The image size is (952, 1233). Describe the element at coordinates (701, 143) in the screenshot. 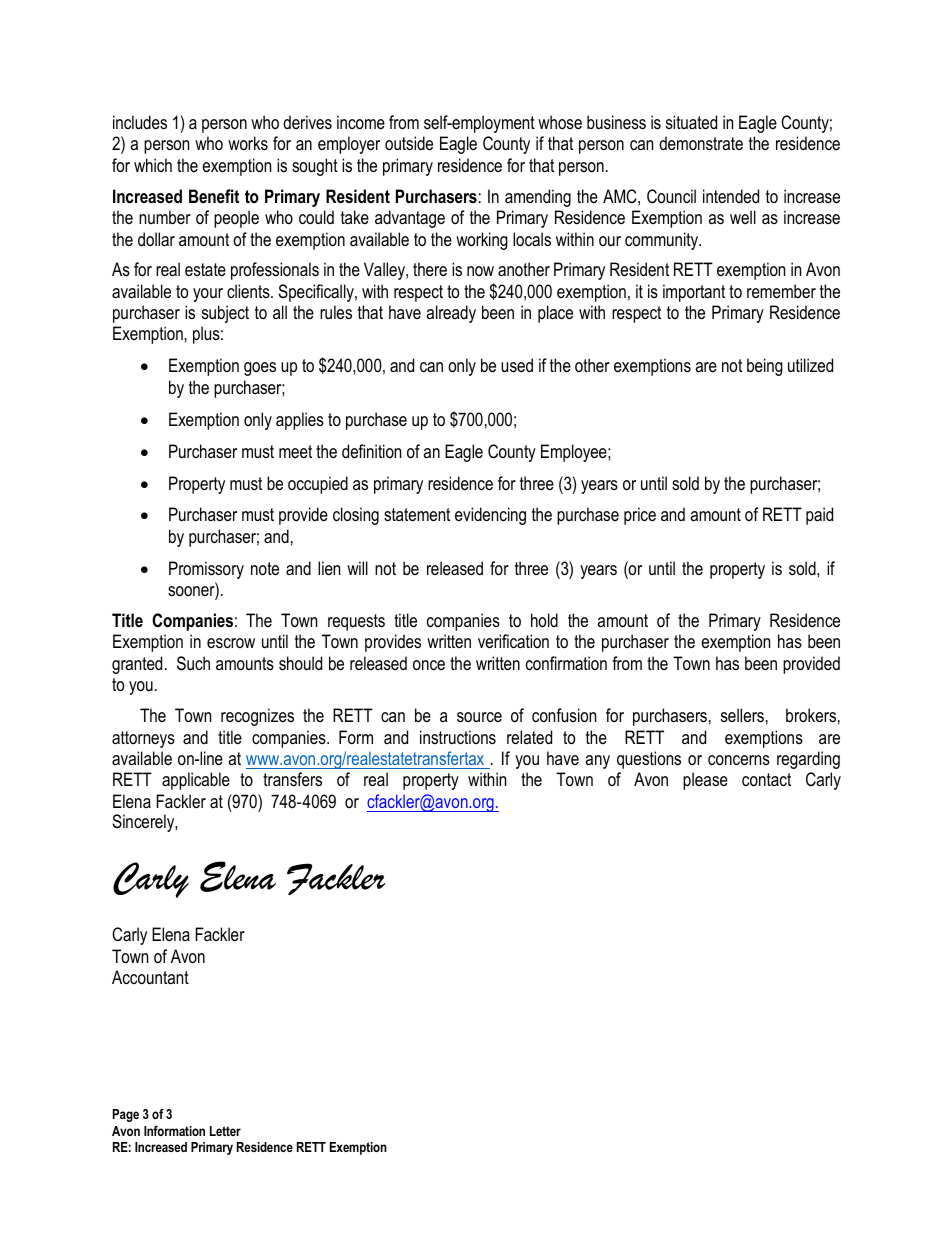

I see `demonstrate` at that location.
